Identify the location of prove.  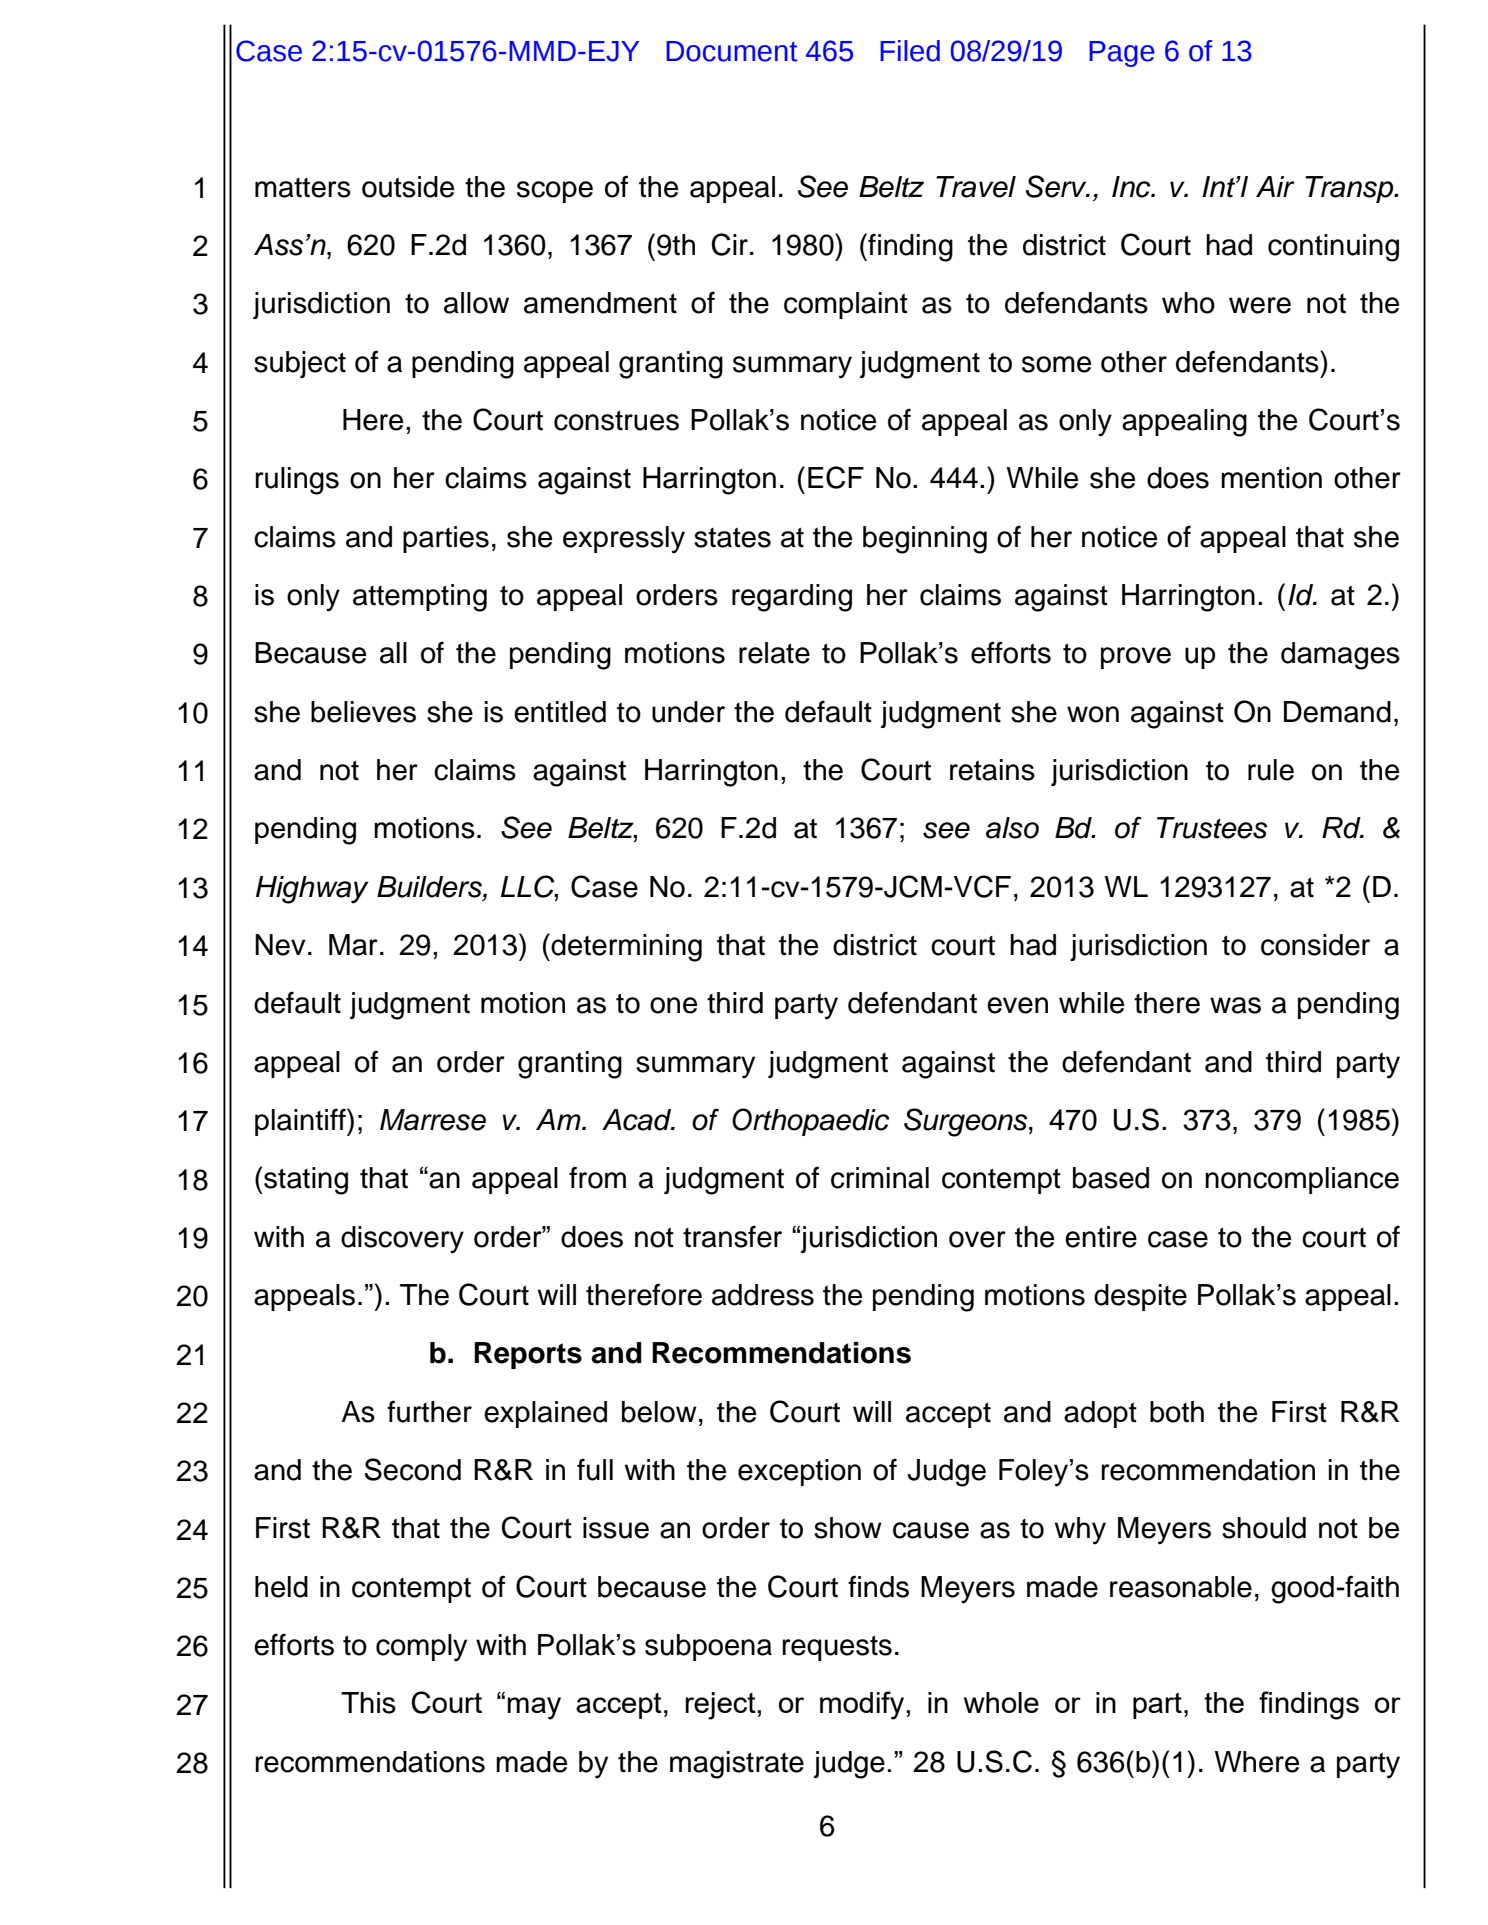
(1136, 658).
